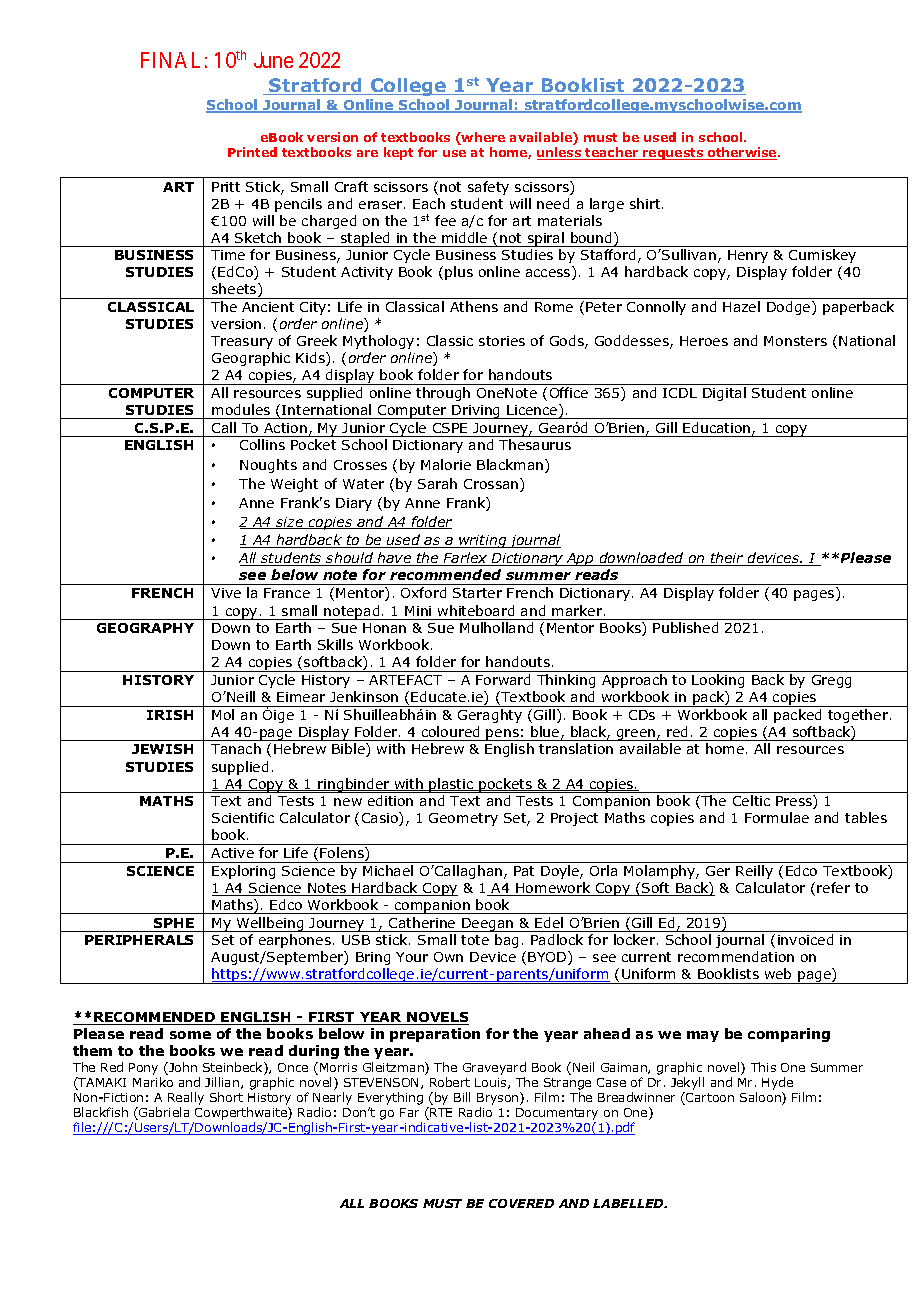 Image resolution: width=924 pixels, height=1308 pixels. I want to click on June, so click(273, 60).
